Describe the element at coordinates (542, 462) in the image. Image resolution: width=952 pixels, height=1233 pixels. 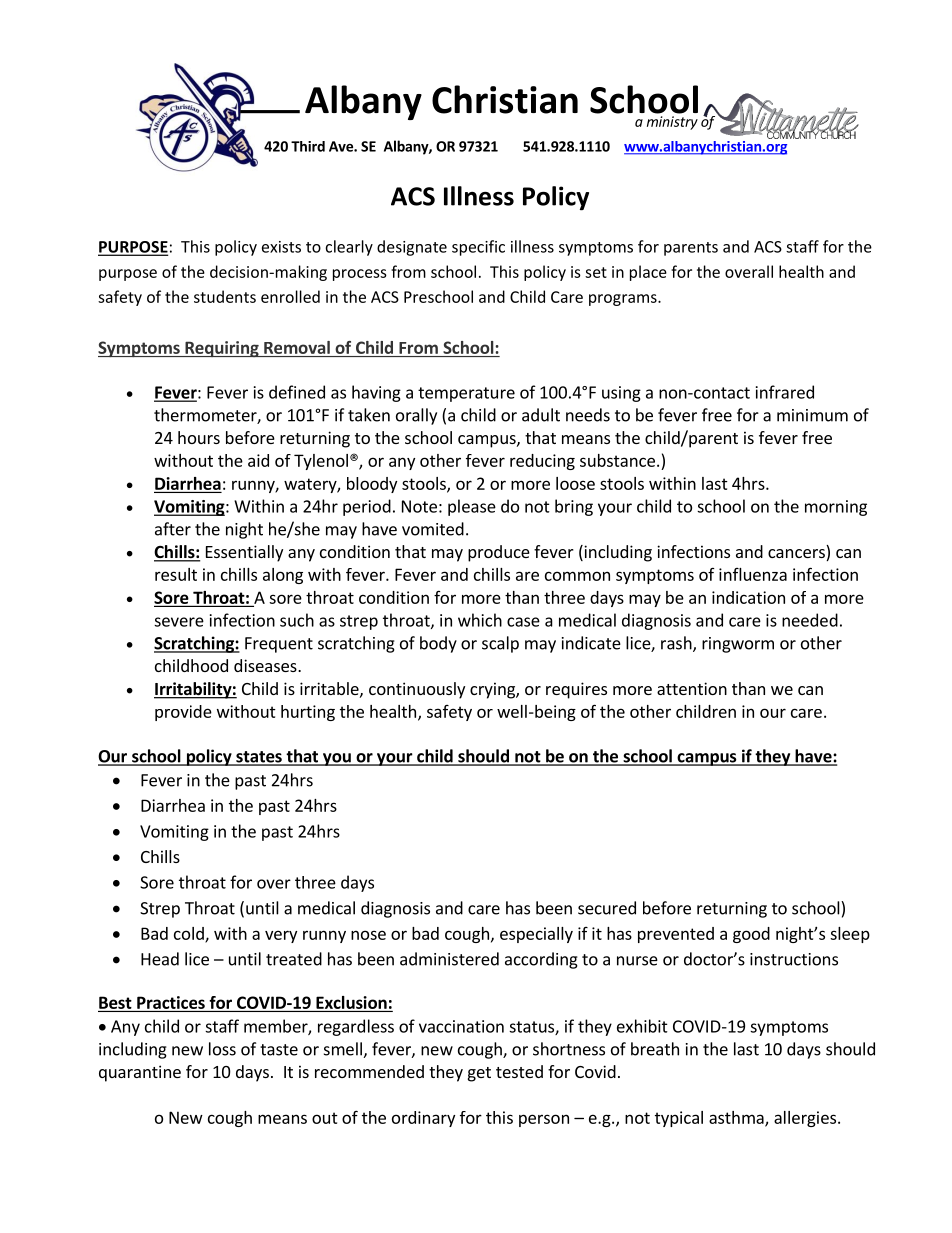
I see `reducing` at that location.
